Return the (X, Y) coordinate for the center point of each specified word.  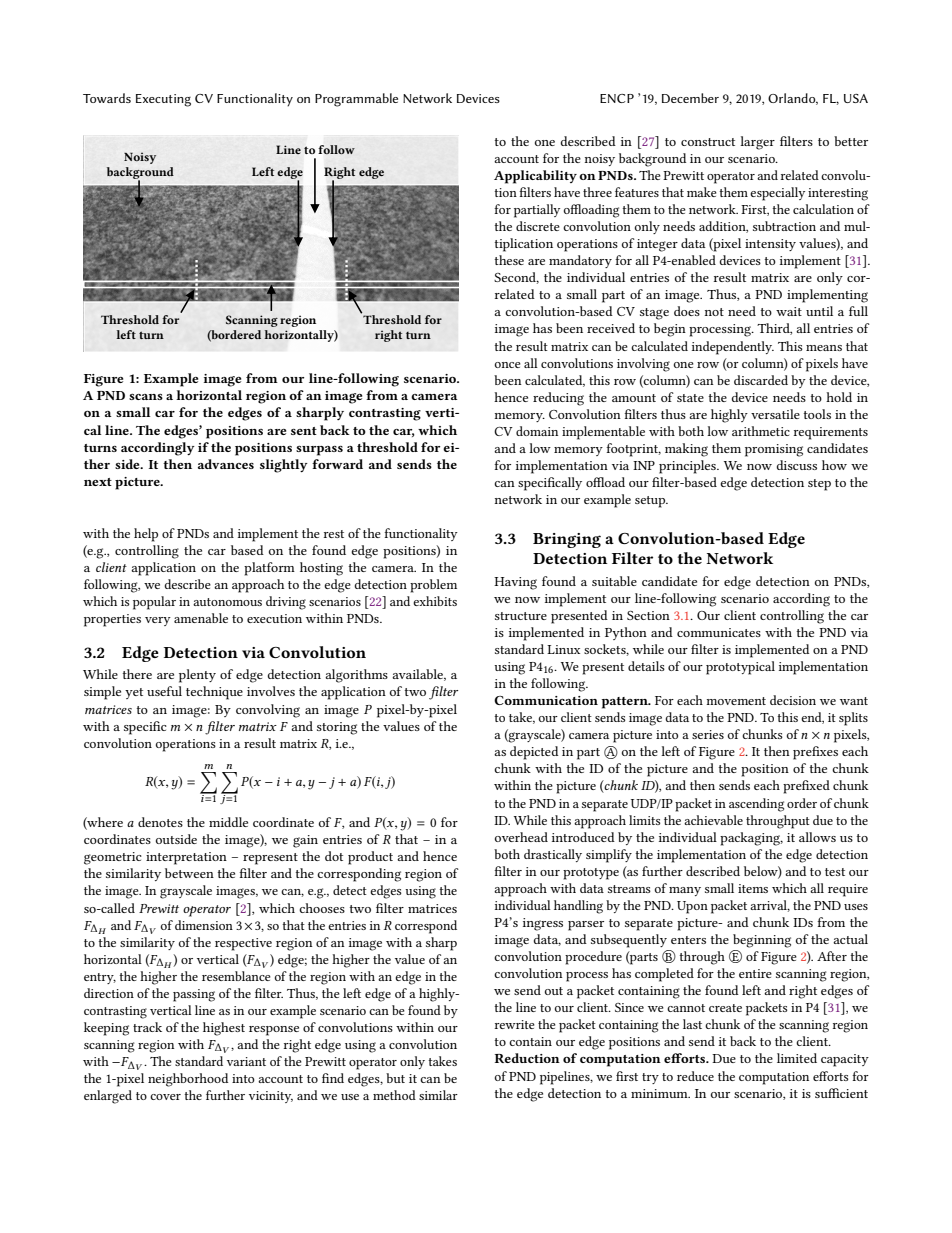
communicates (719, 632)
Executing (163, 100)
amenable (201, 618)
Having (515, 583)
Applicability (535, 177)
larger (757, 143)
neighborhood (188, 1080)
